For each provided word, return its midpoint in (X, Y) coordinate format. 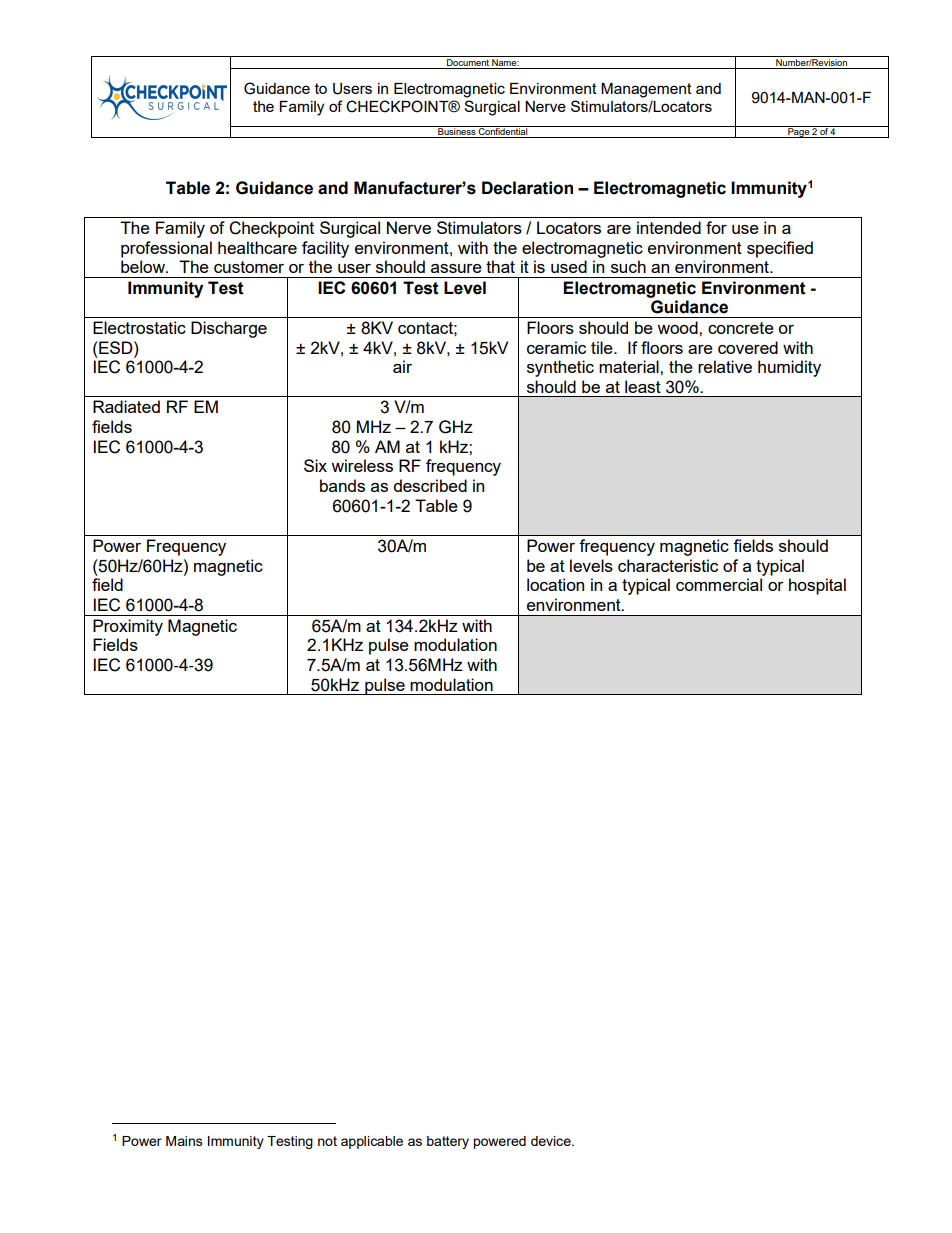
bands (342, 485)
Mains (184, 1141)
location (555, 584)
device (552, 1141)
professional (166, 249)
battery (448, 1142)
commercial (719, 584)
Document (468, 61)
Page (798, 132)
